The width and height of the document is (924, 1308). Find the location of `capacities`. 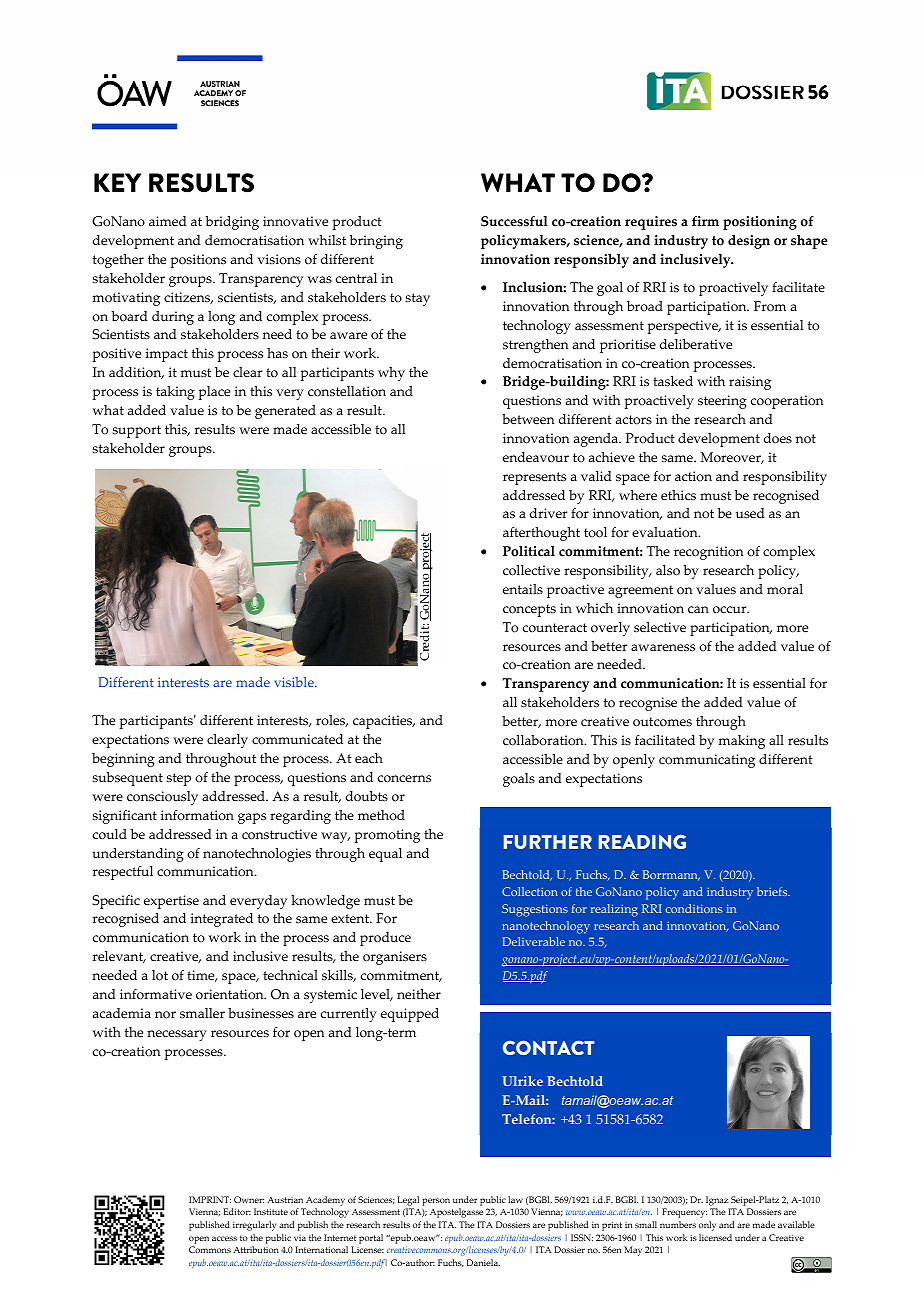

capacities is located at coordinates (384, 722).
